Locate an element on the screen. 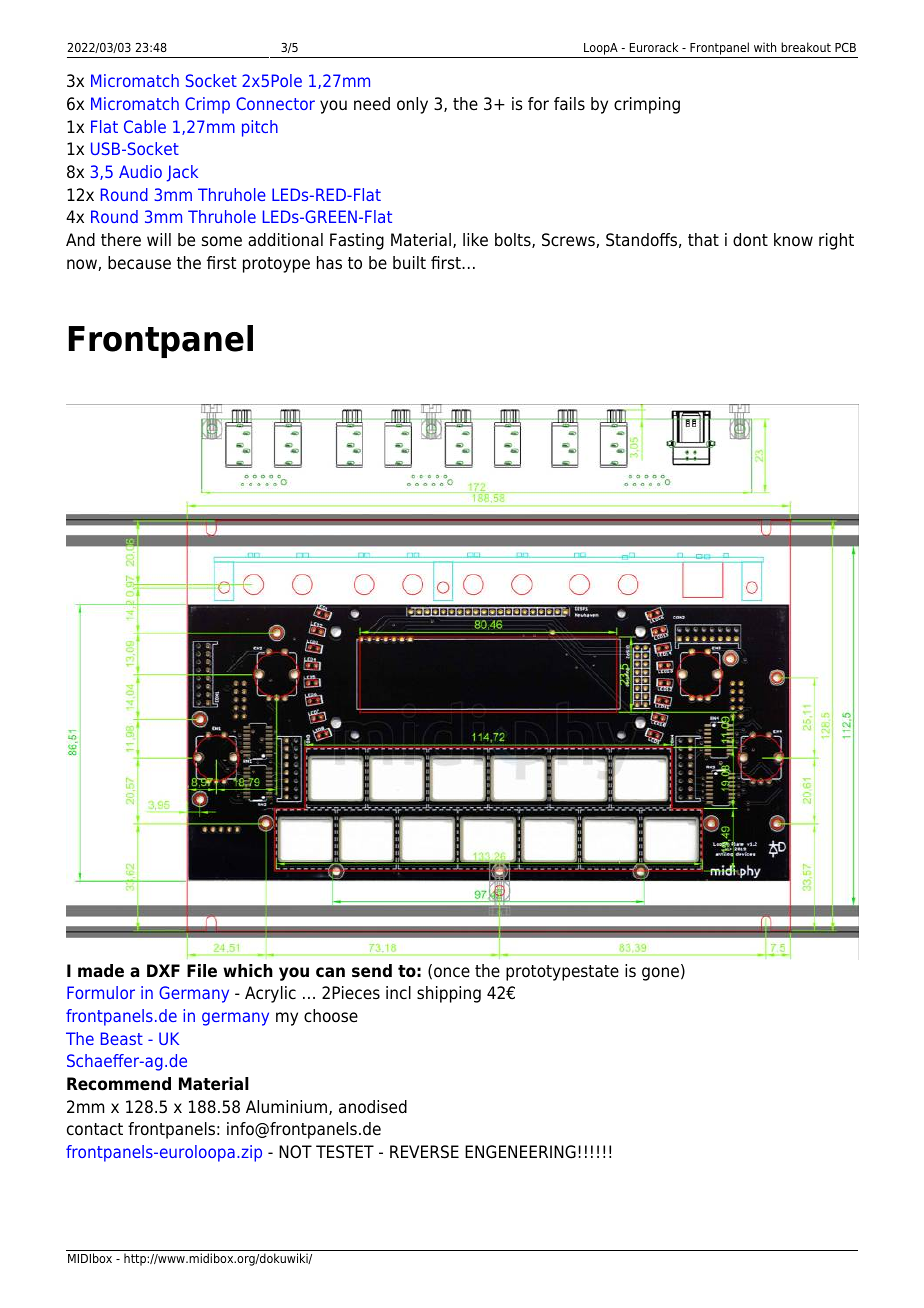 The height and width of the screenshot is (1308, 924). gone is located at coordinates (660, 974).
